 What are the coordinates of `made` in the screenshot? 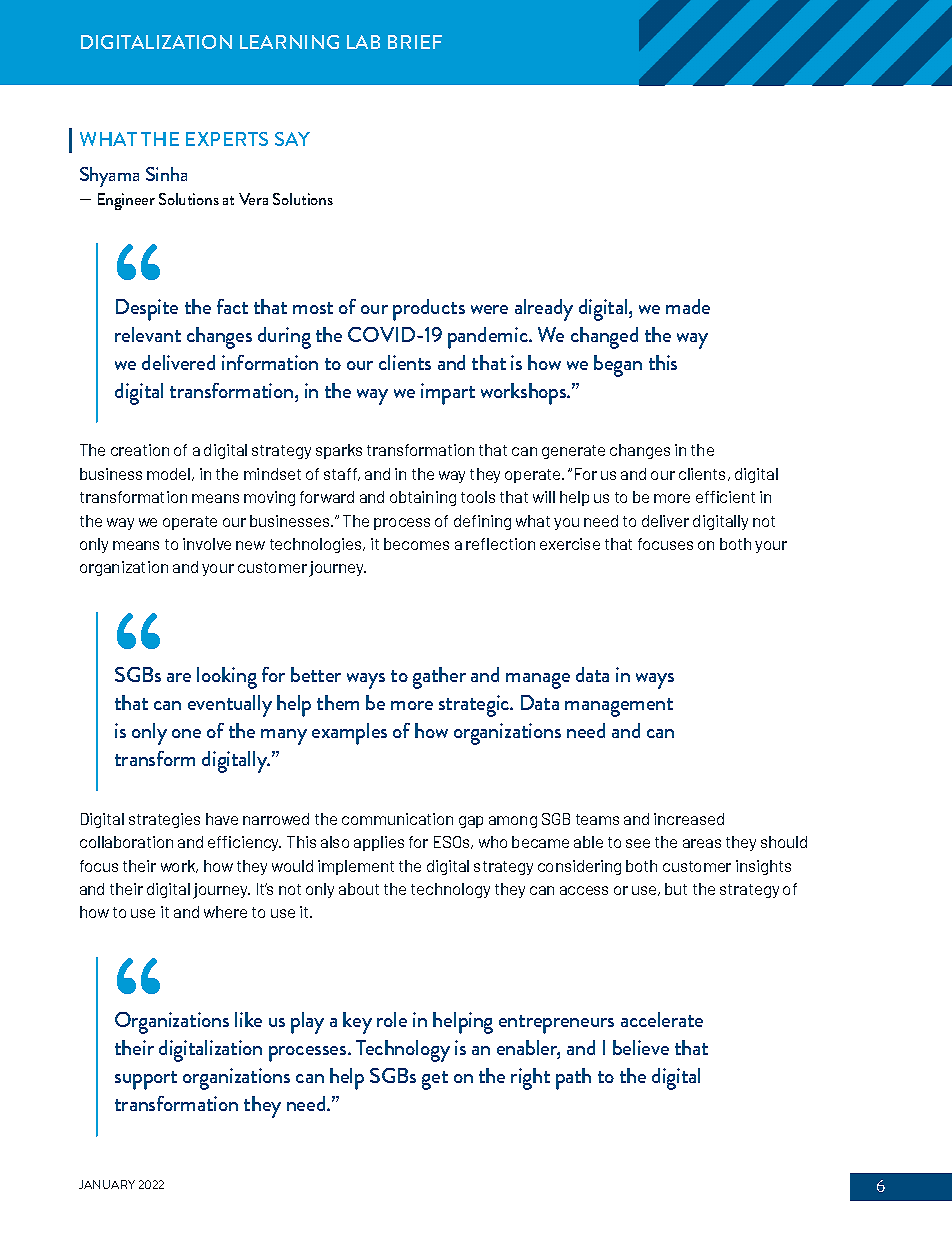 It's located at (688, 306).
